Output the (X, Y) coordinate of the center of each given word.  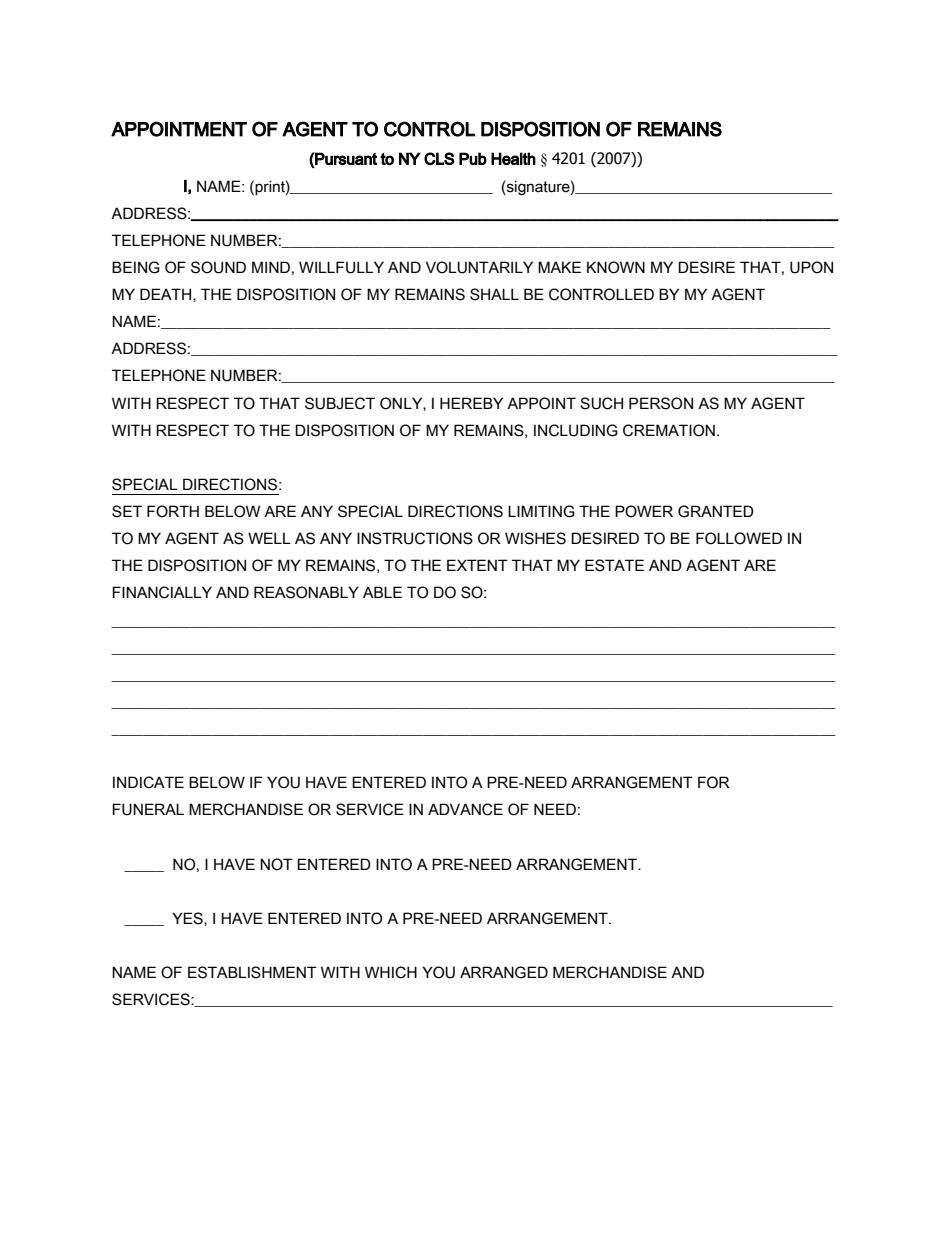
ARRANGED (504, 972)
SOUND (218, 267)
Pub (473, 158)
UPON (811, 267)
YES (188, 919)
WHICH (391, 972)
